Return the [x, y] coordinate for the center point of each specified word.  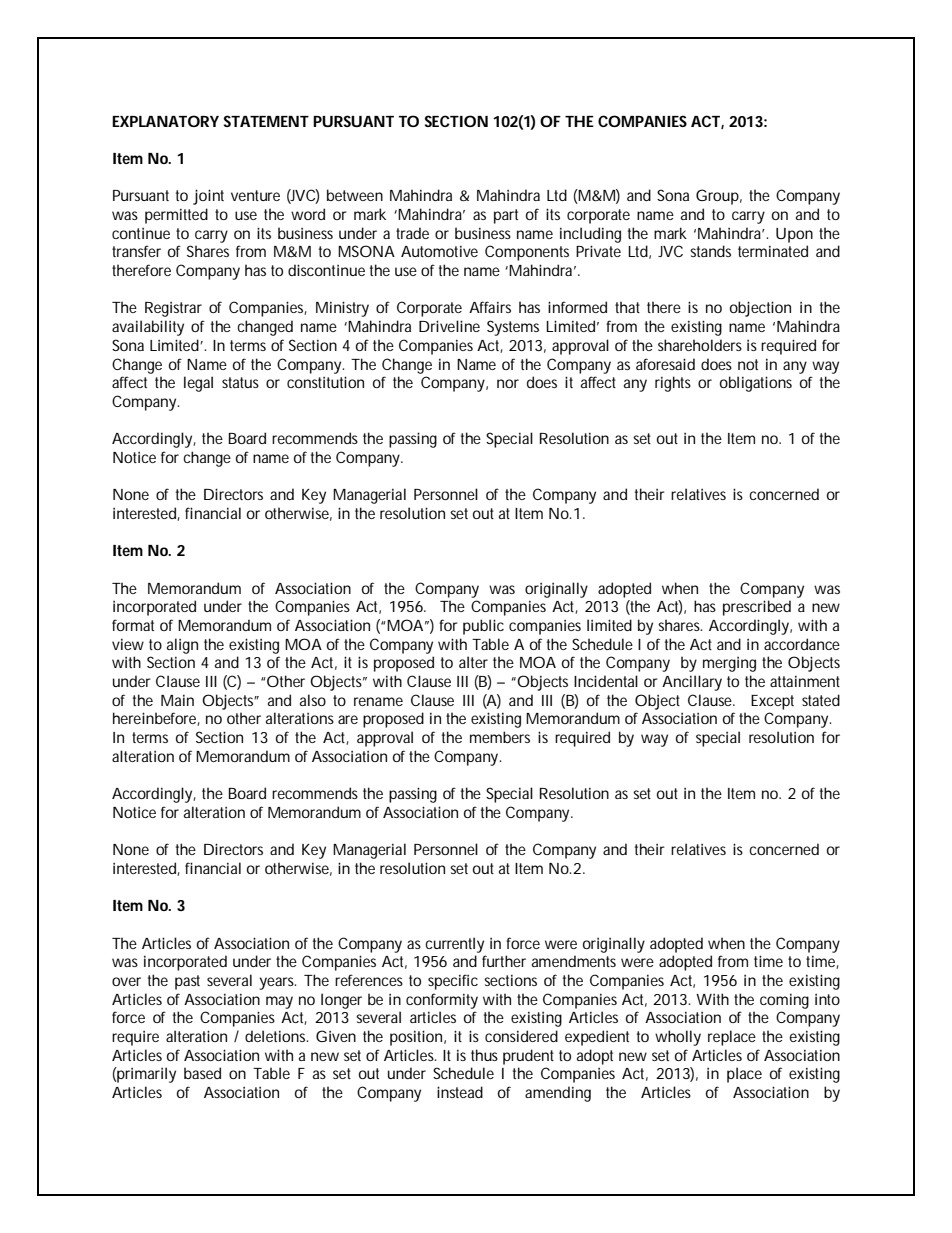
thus [484, 1055]
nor [508, 383]
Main [177, 700]
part [506, 216]
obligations [756, 384]
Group [717, 197]
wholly [678, 1038]
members [500, 737]
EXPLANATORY [165, 121]
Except [772, 702]
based [202, 1073]
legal [198, 384]
